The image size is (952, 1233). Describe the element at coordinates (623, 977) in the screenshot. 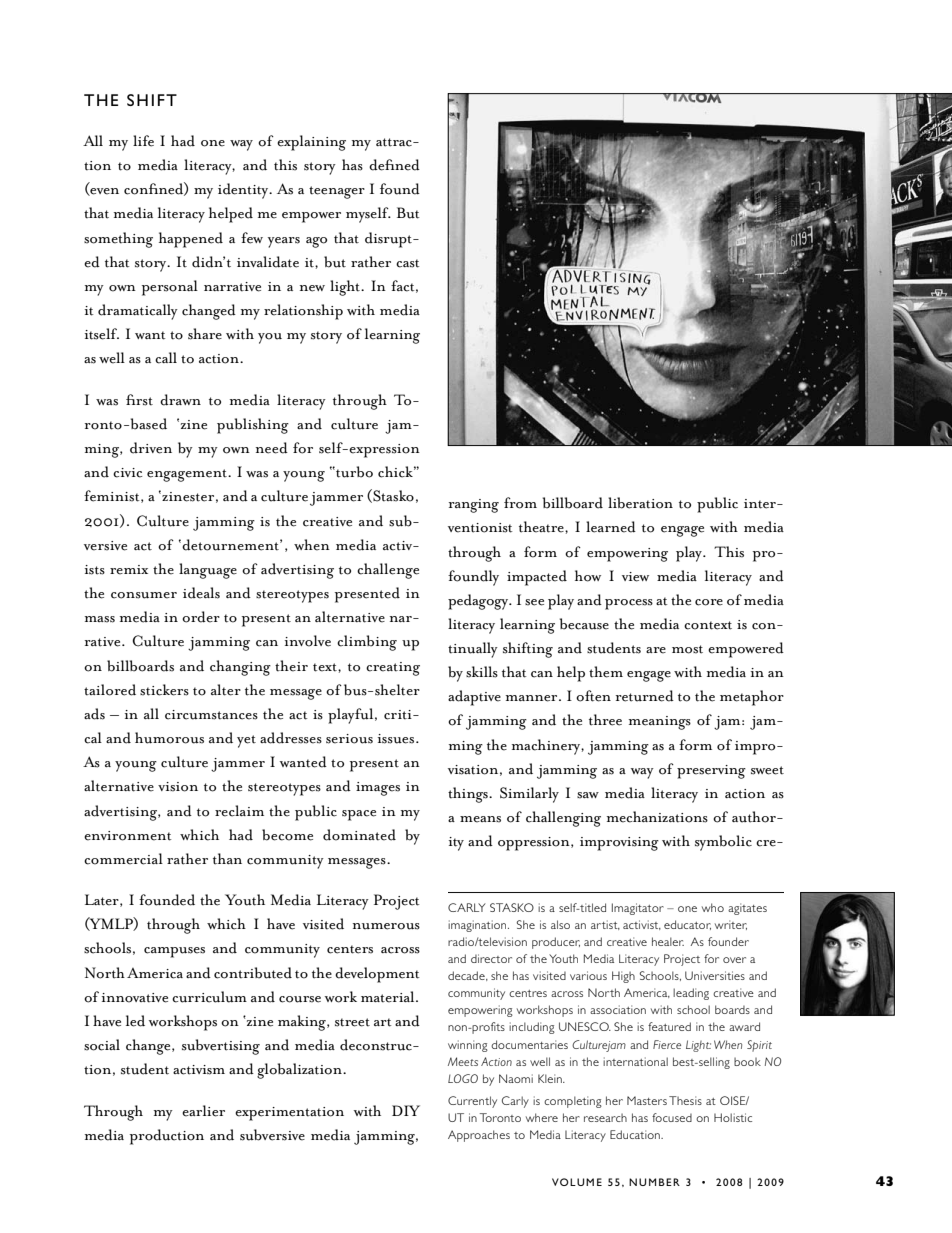

I see `High` at that location.
